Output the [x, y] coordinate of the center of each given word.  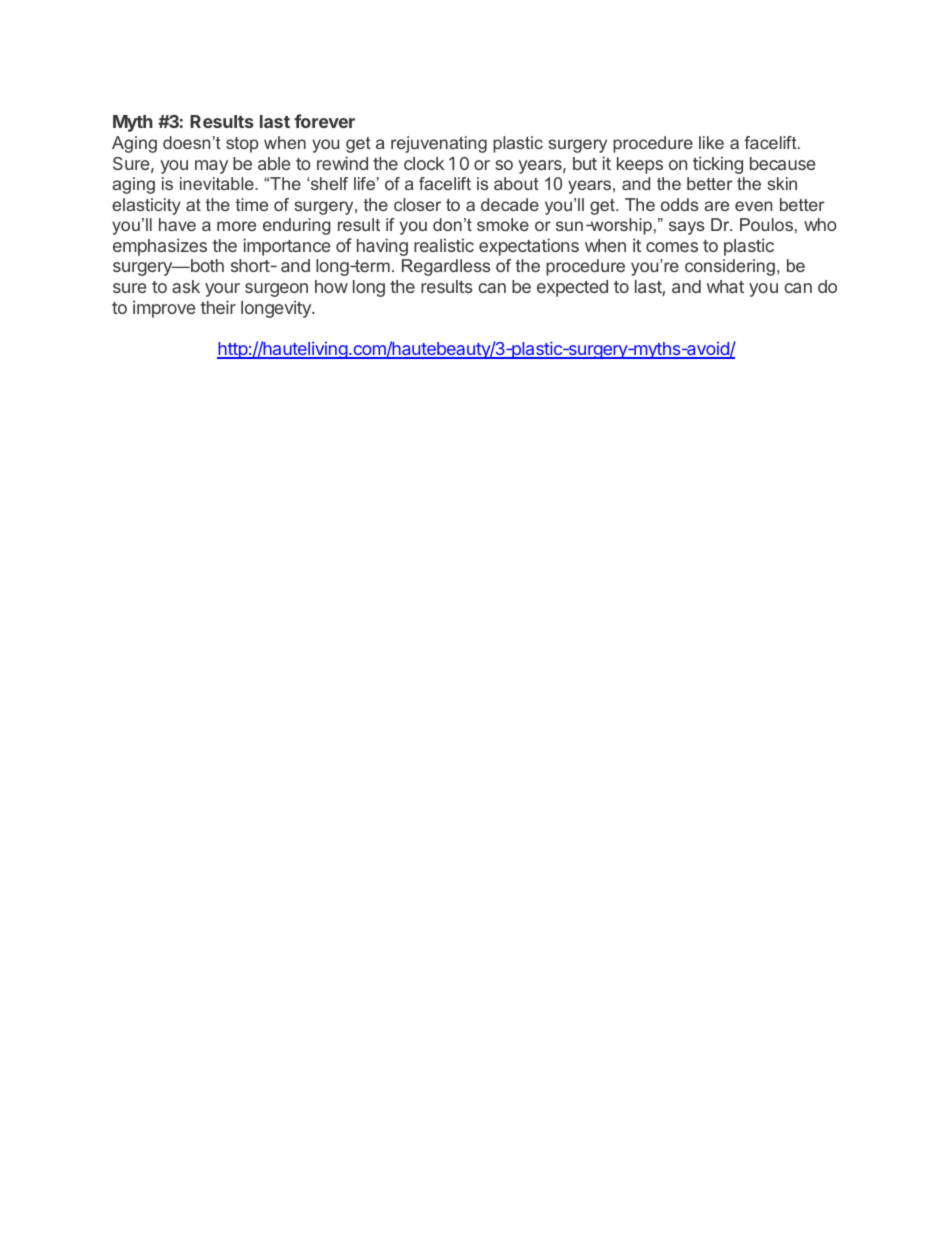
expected [572, 288]
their [218, 307]
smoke [503, 224]
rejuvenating [439, 144]
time [252, 204]
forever [324, 121]
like [711, 142]
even [753, 206]
